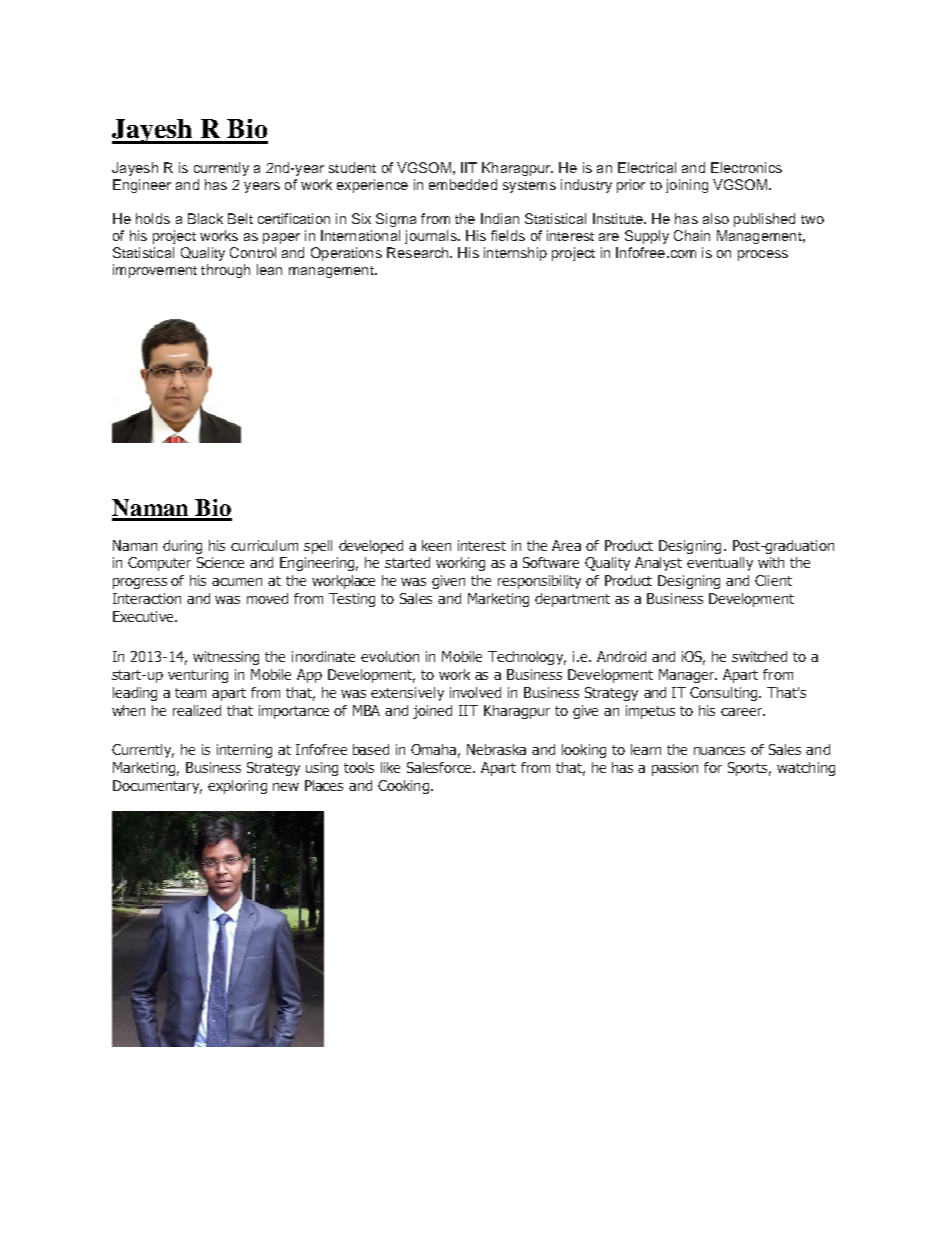 The image size is (952, 1233). What do you see at coordinates (205, 218) in the image?
I see `Black` at bounding box center [205, 218].
